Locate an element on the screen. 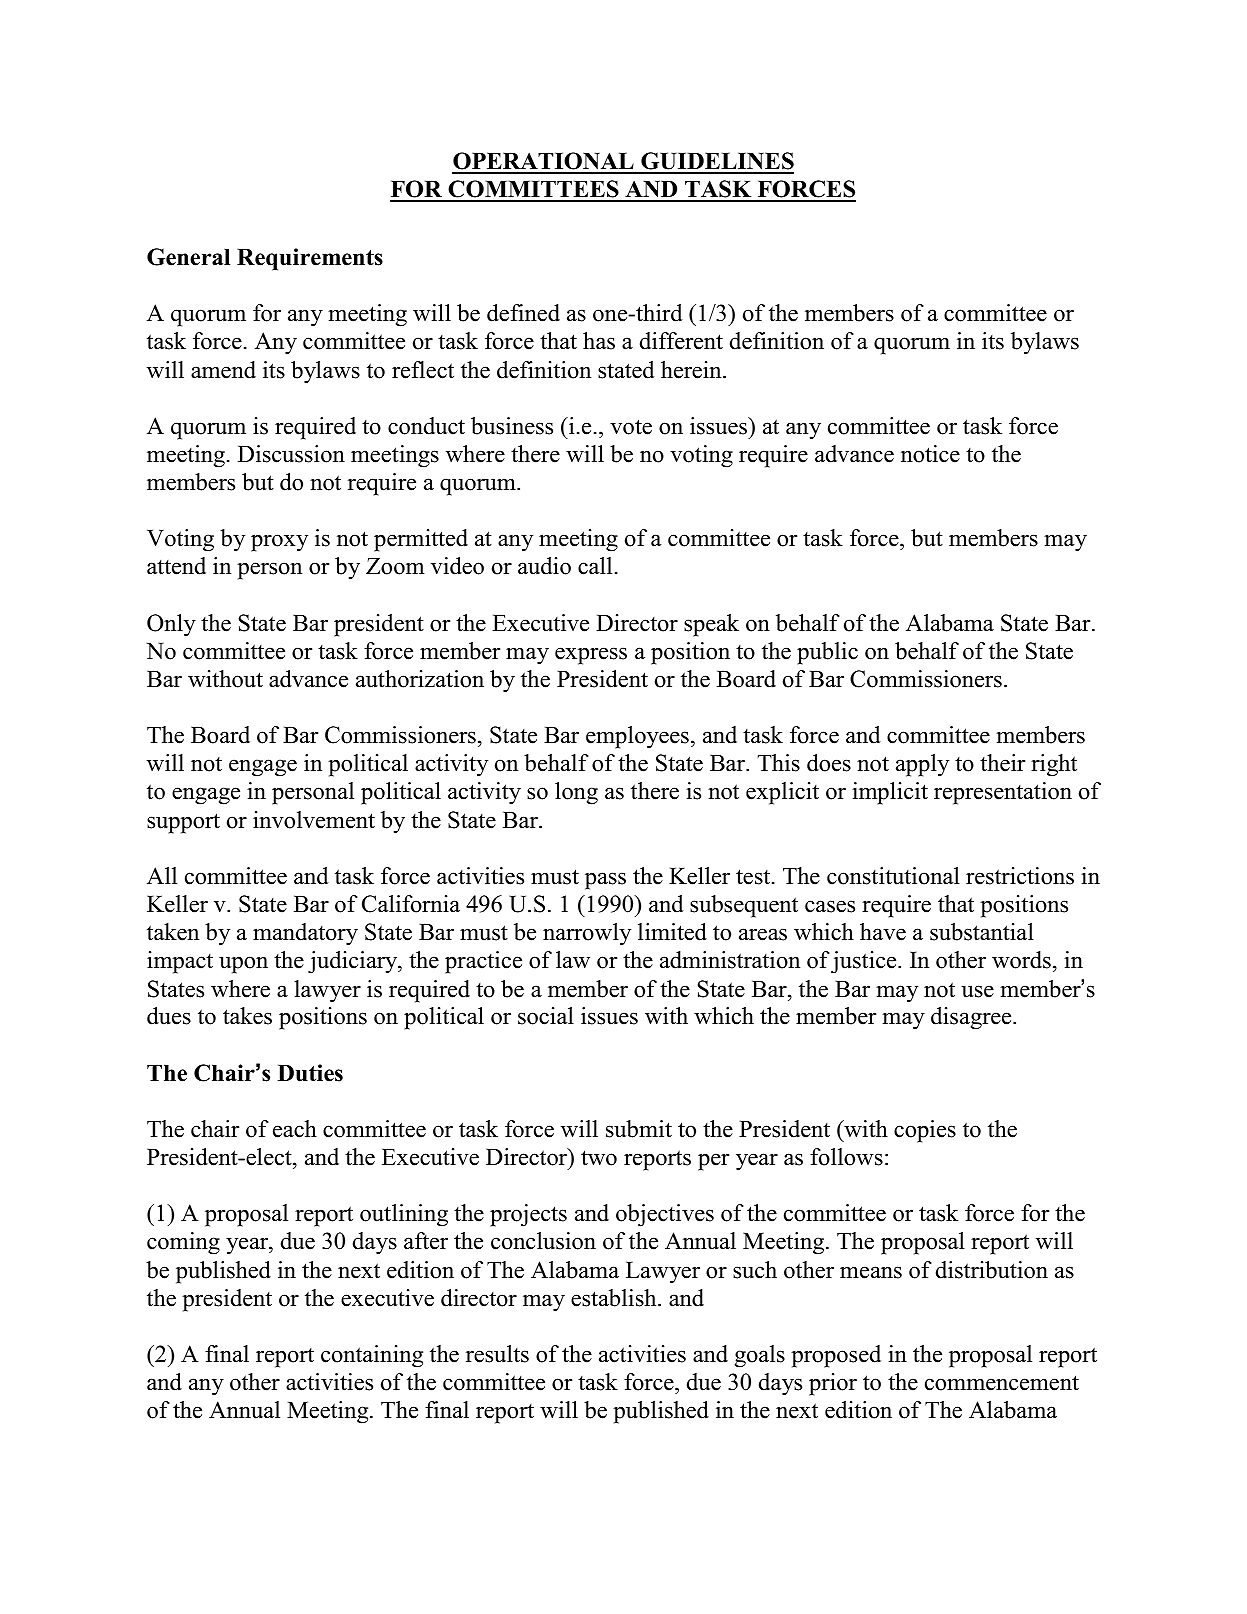  express is located at coordinates (591, 656).
